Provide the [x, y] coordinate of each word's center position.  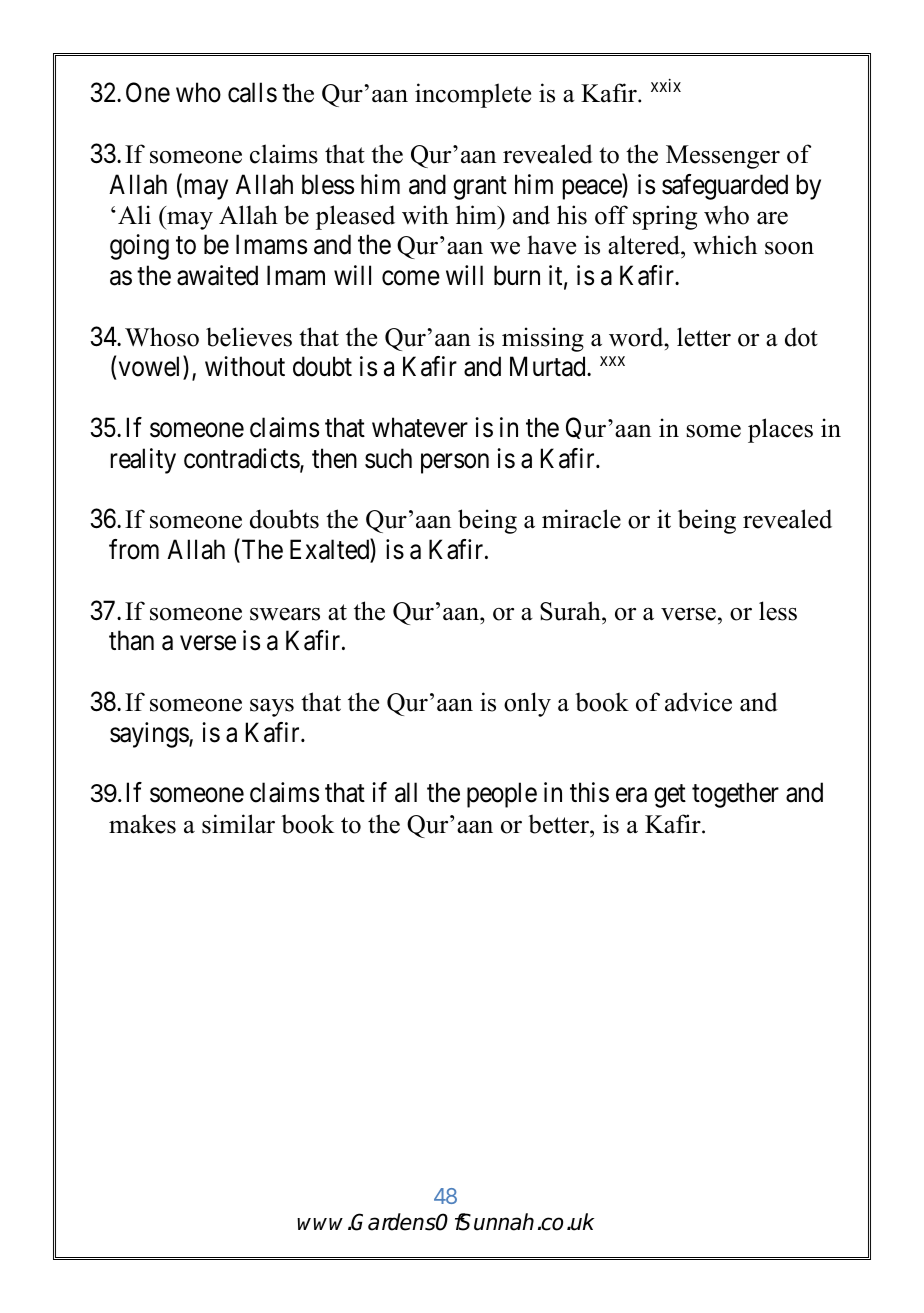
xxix [666, 85]
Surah [571, 611]
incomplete [473, 95]
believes [249, 337]
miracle [581, 519]
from [134, 549]
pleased [355, 217]
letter [704, 337]
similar [238, 824]
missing [543, 339]
